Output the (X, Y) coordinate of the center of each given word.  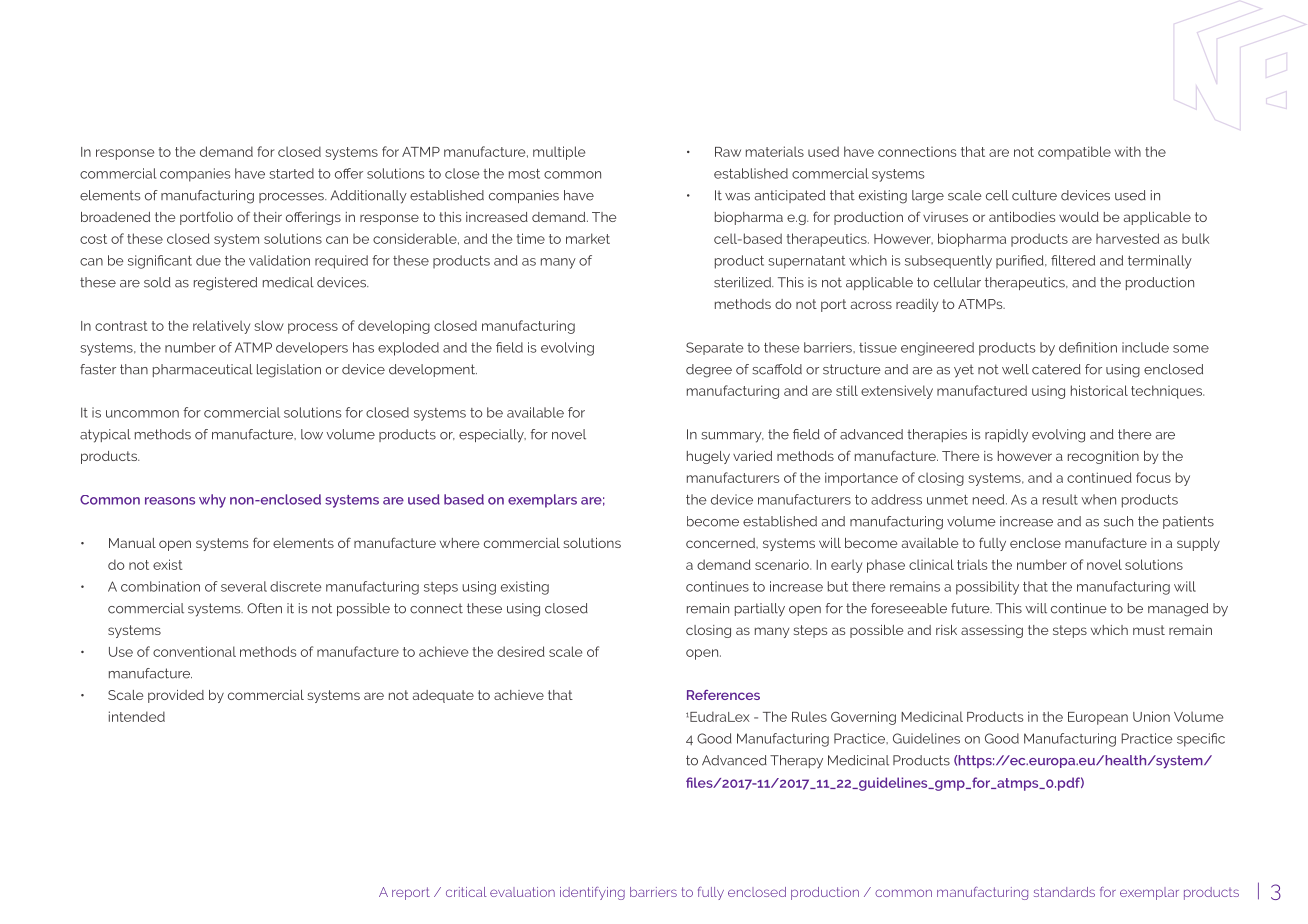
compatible (1074, 153)
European (1098, 718)
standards (1064, 892)
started (291, 173)
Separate (715, 348)
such (1118, 521)
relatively (221, 327)
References (723, 695)
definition (1088, 347)
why (212, 501)
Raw (728, 152)
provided (176, 696)
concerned (721, 543)
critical (466, 892)
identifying (592, 893)
